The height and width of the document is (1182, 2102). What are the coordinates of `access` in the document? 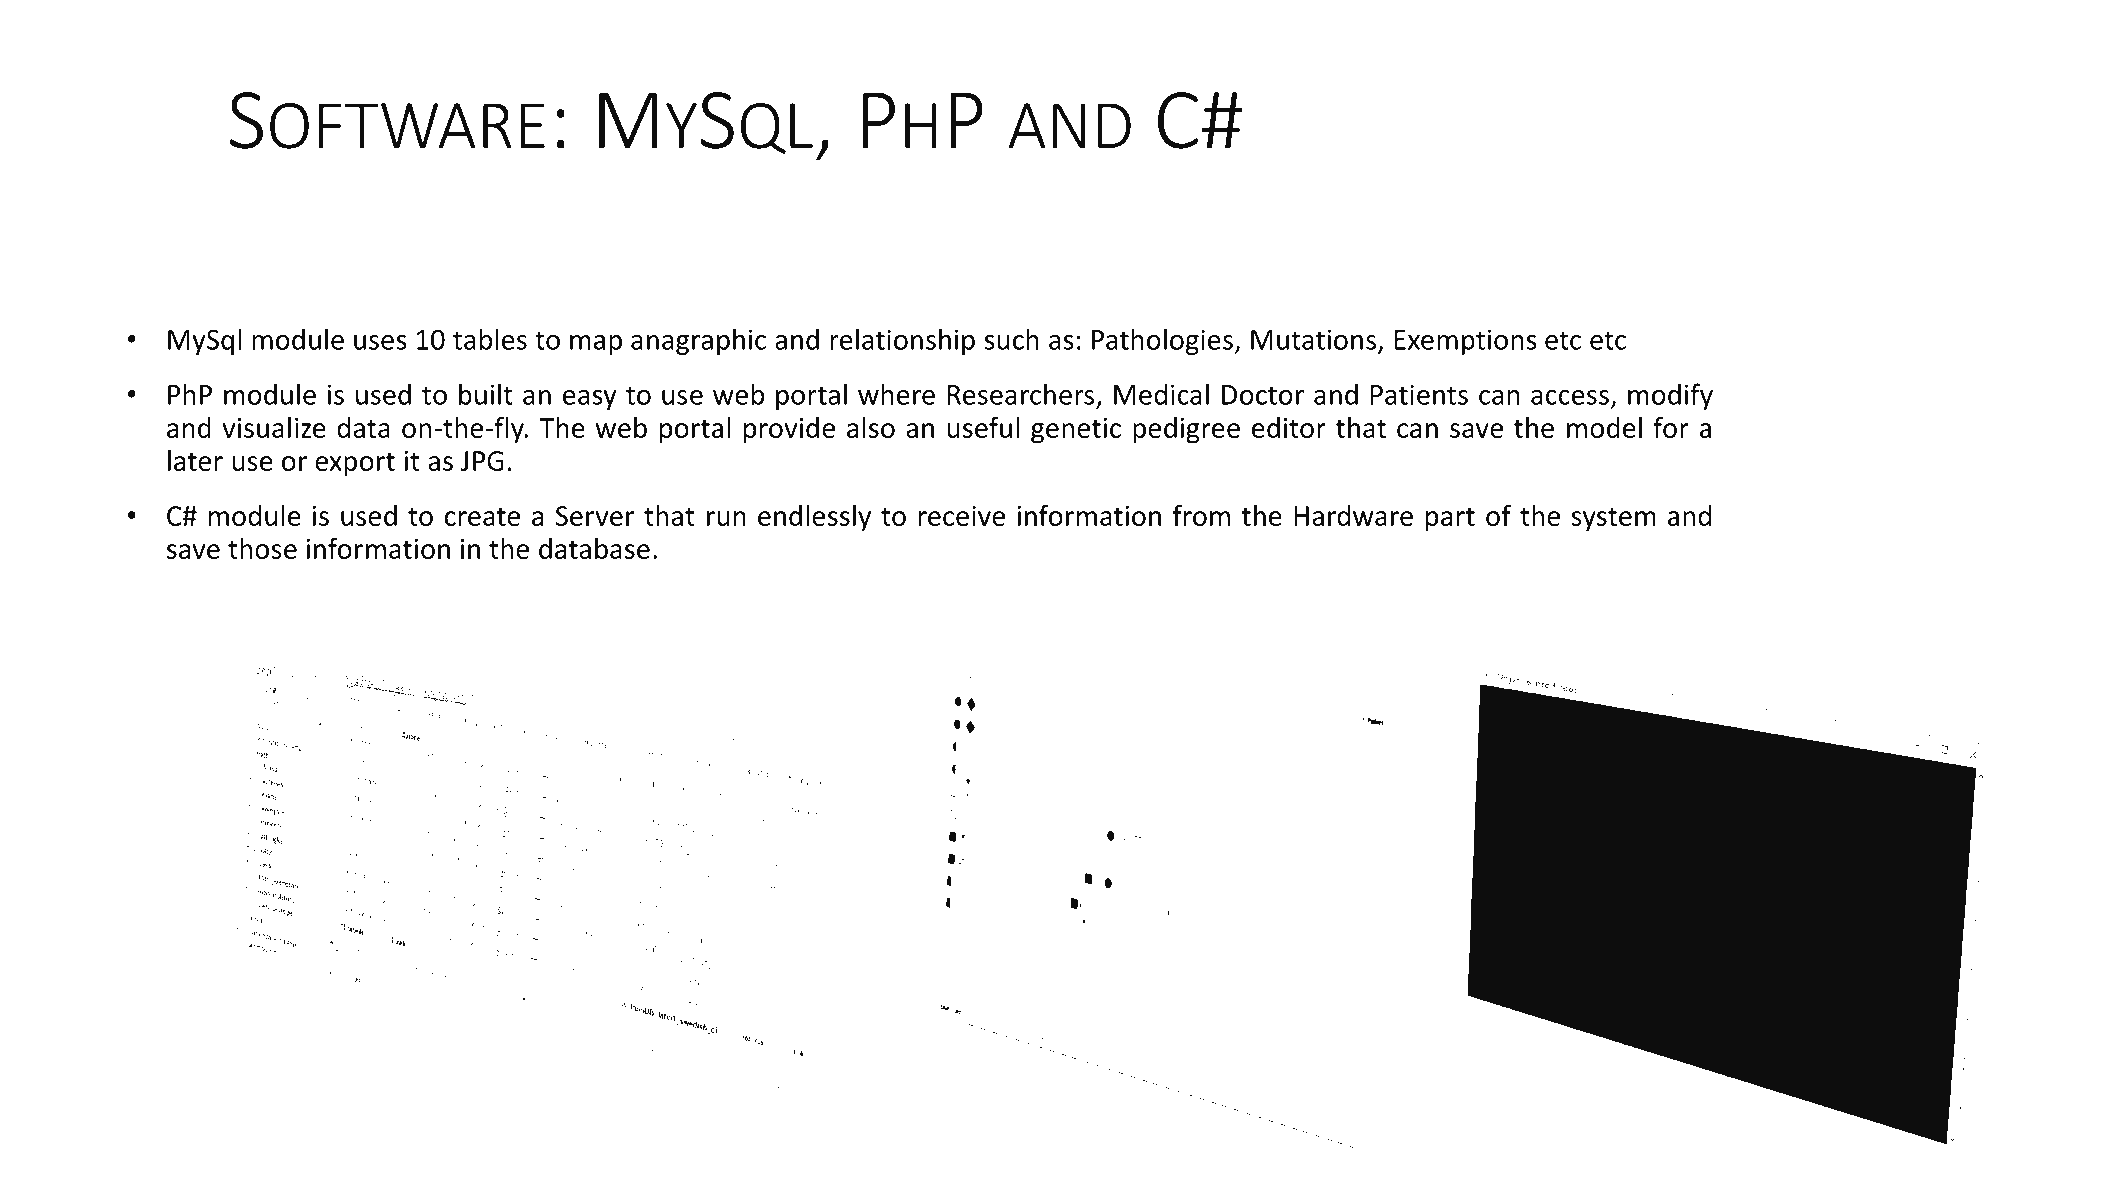 It's located at (1570, 397).
